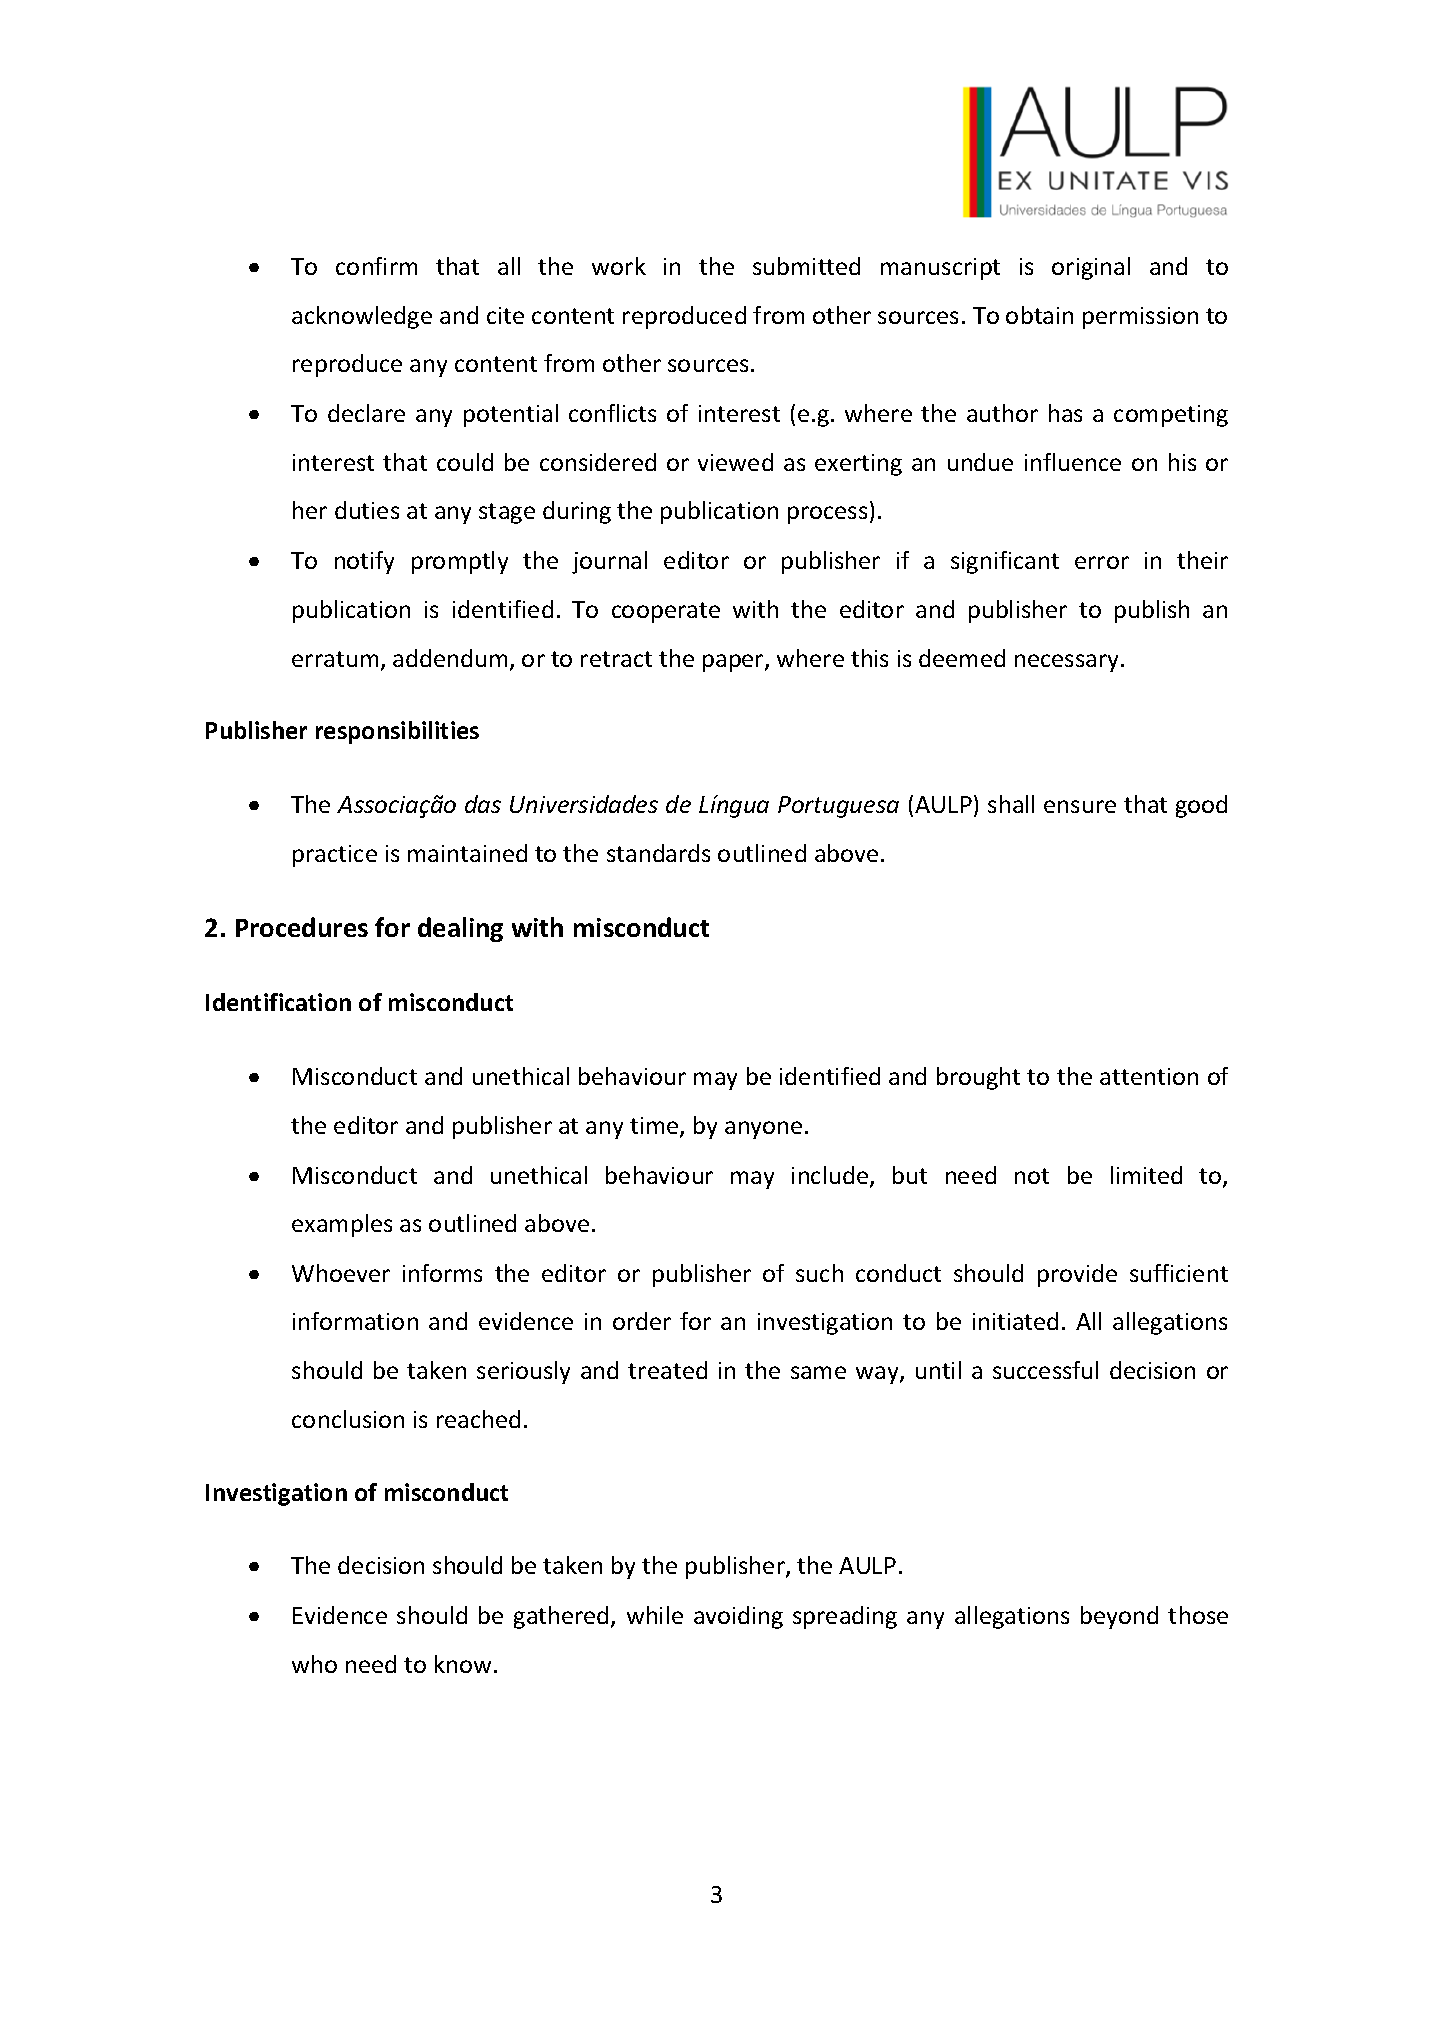  What do you see at coordinates (806, 266) in the screenshot?
I see `submitted` at bounding box center [806, 266].
